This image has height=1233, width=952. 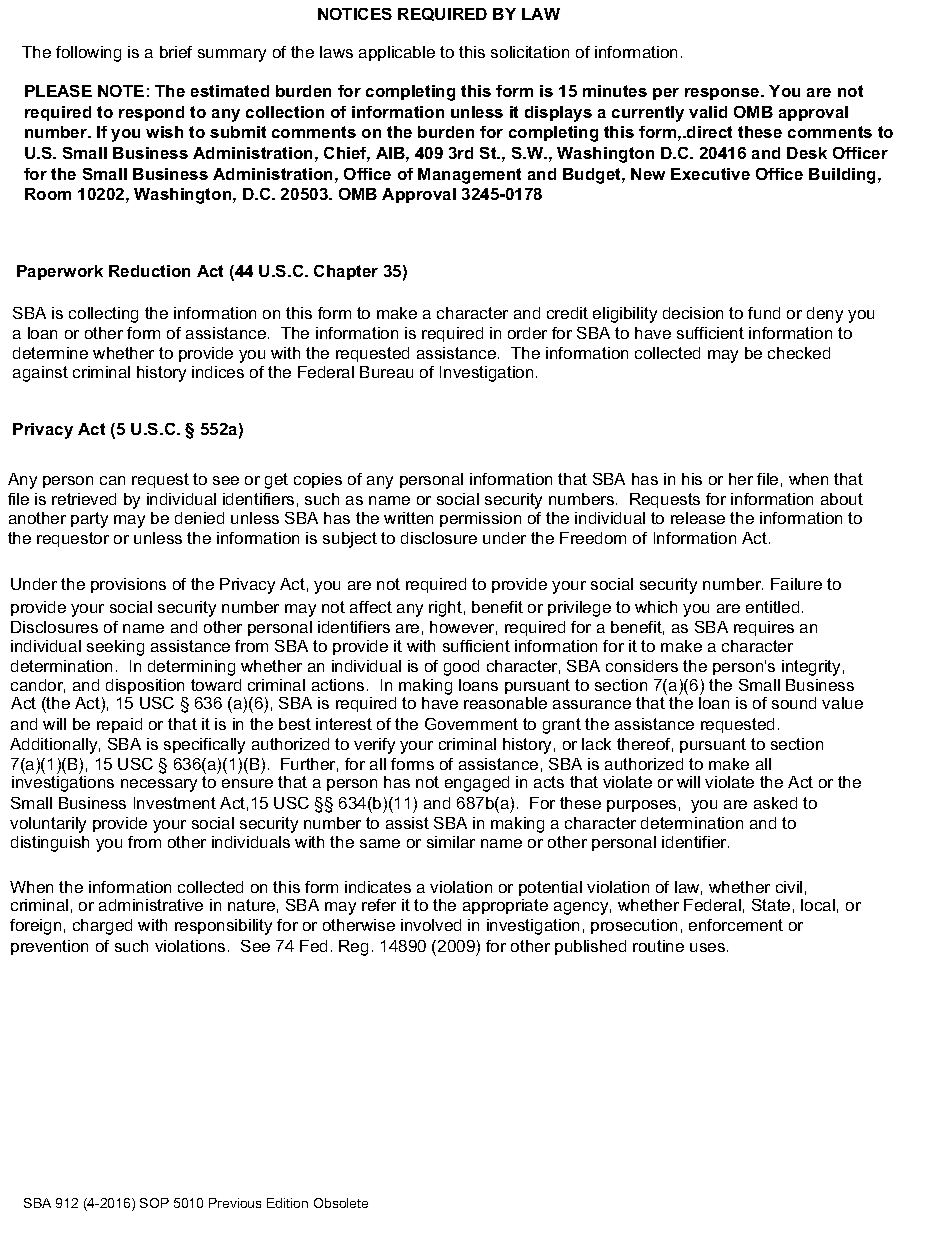 What do you see at coordinates (477, 784) in the image?
I see `engaged` at bounding box center [477, 784].
